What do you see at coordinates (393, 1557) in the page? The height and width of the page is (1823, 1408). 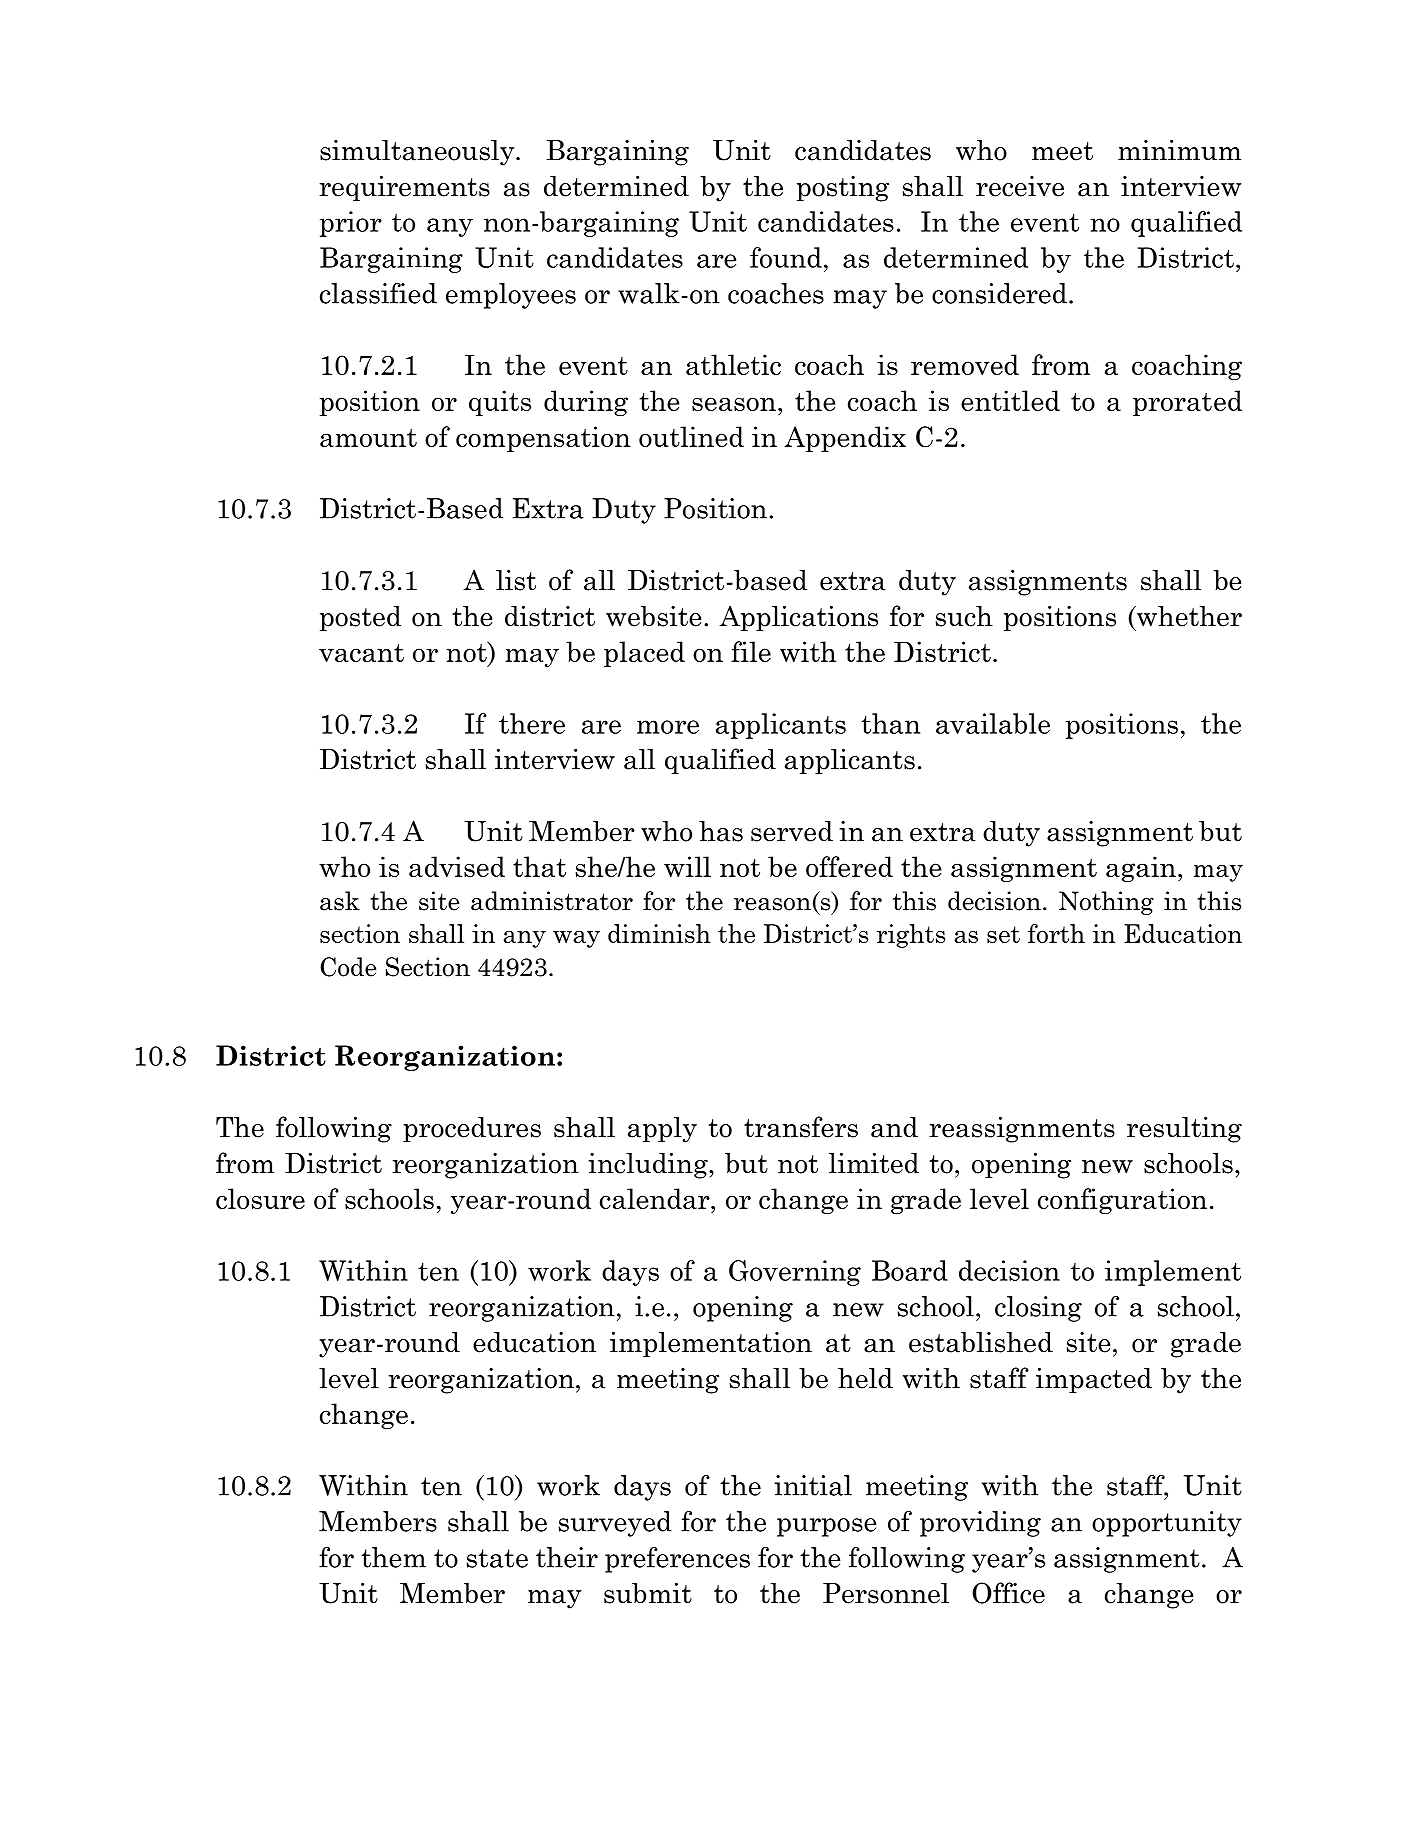 I see `them` at bounding box center [393, 1557].
